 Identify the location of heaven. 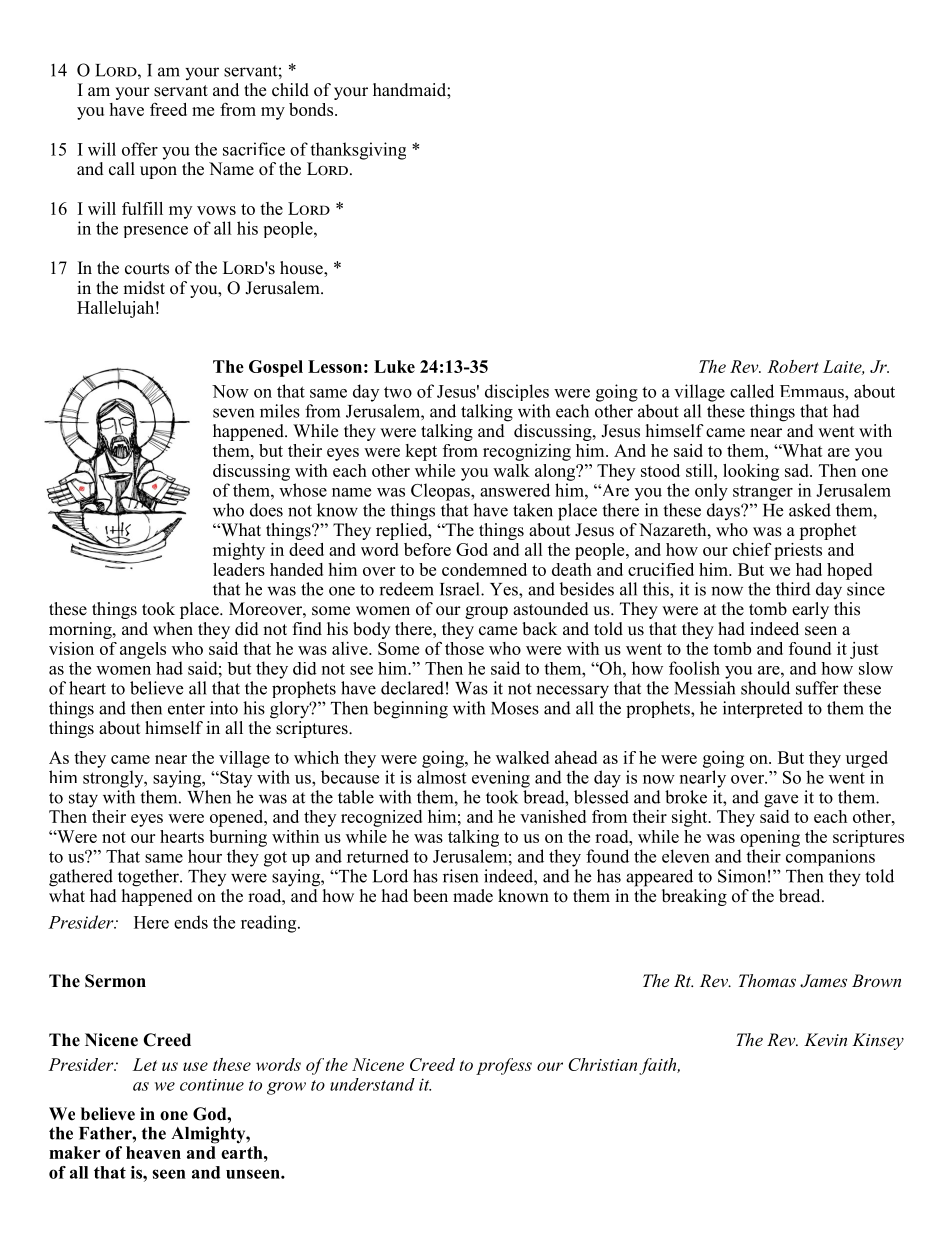
(153, 1152).
